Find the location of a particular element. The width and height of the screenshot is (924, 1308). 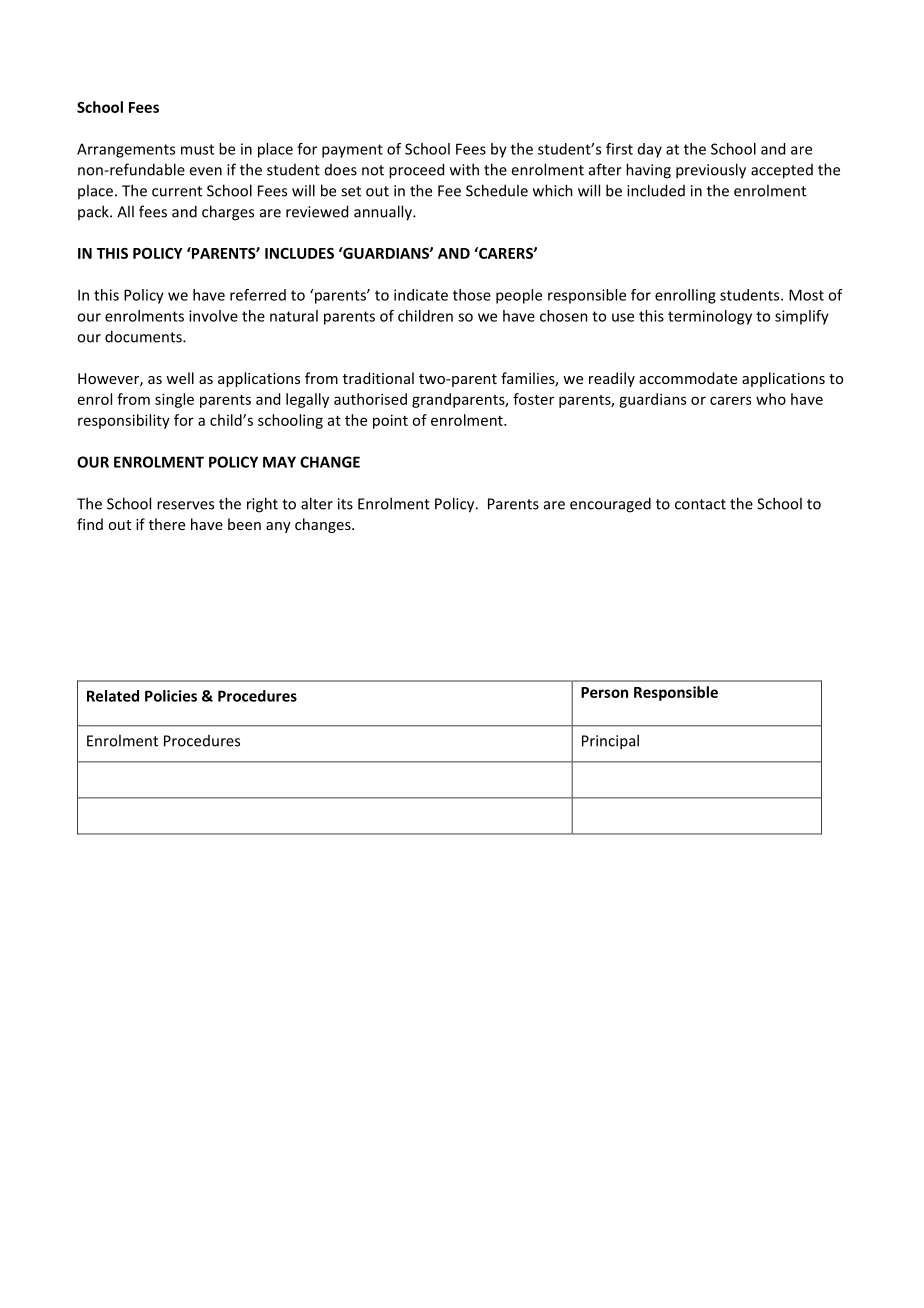

Policies is located at coordinates (171, 696).
